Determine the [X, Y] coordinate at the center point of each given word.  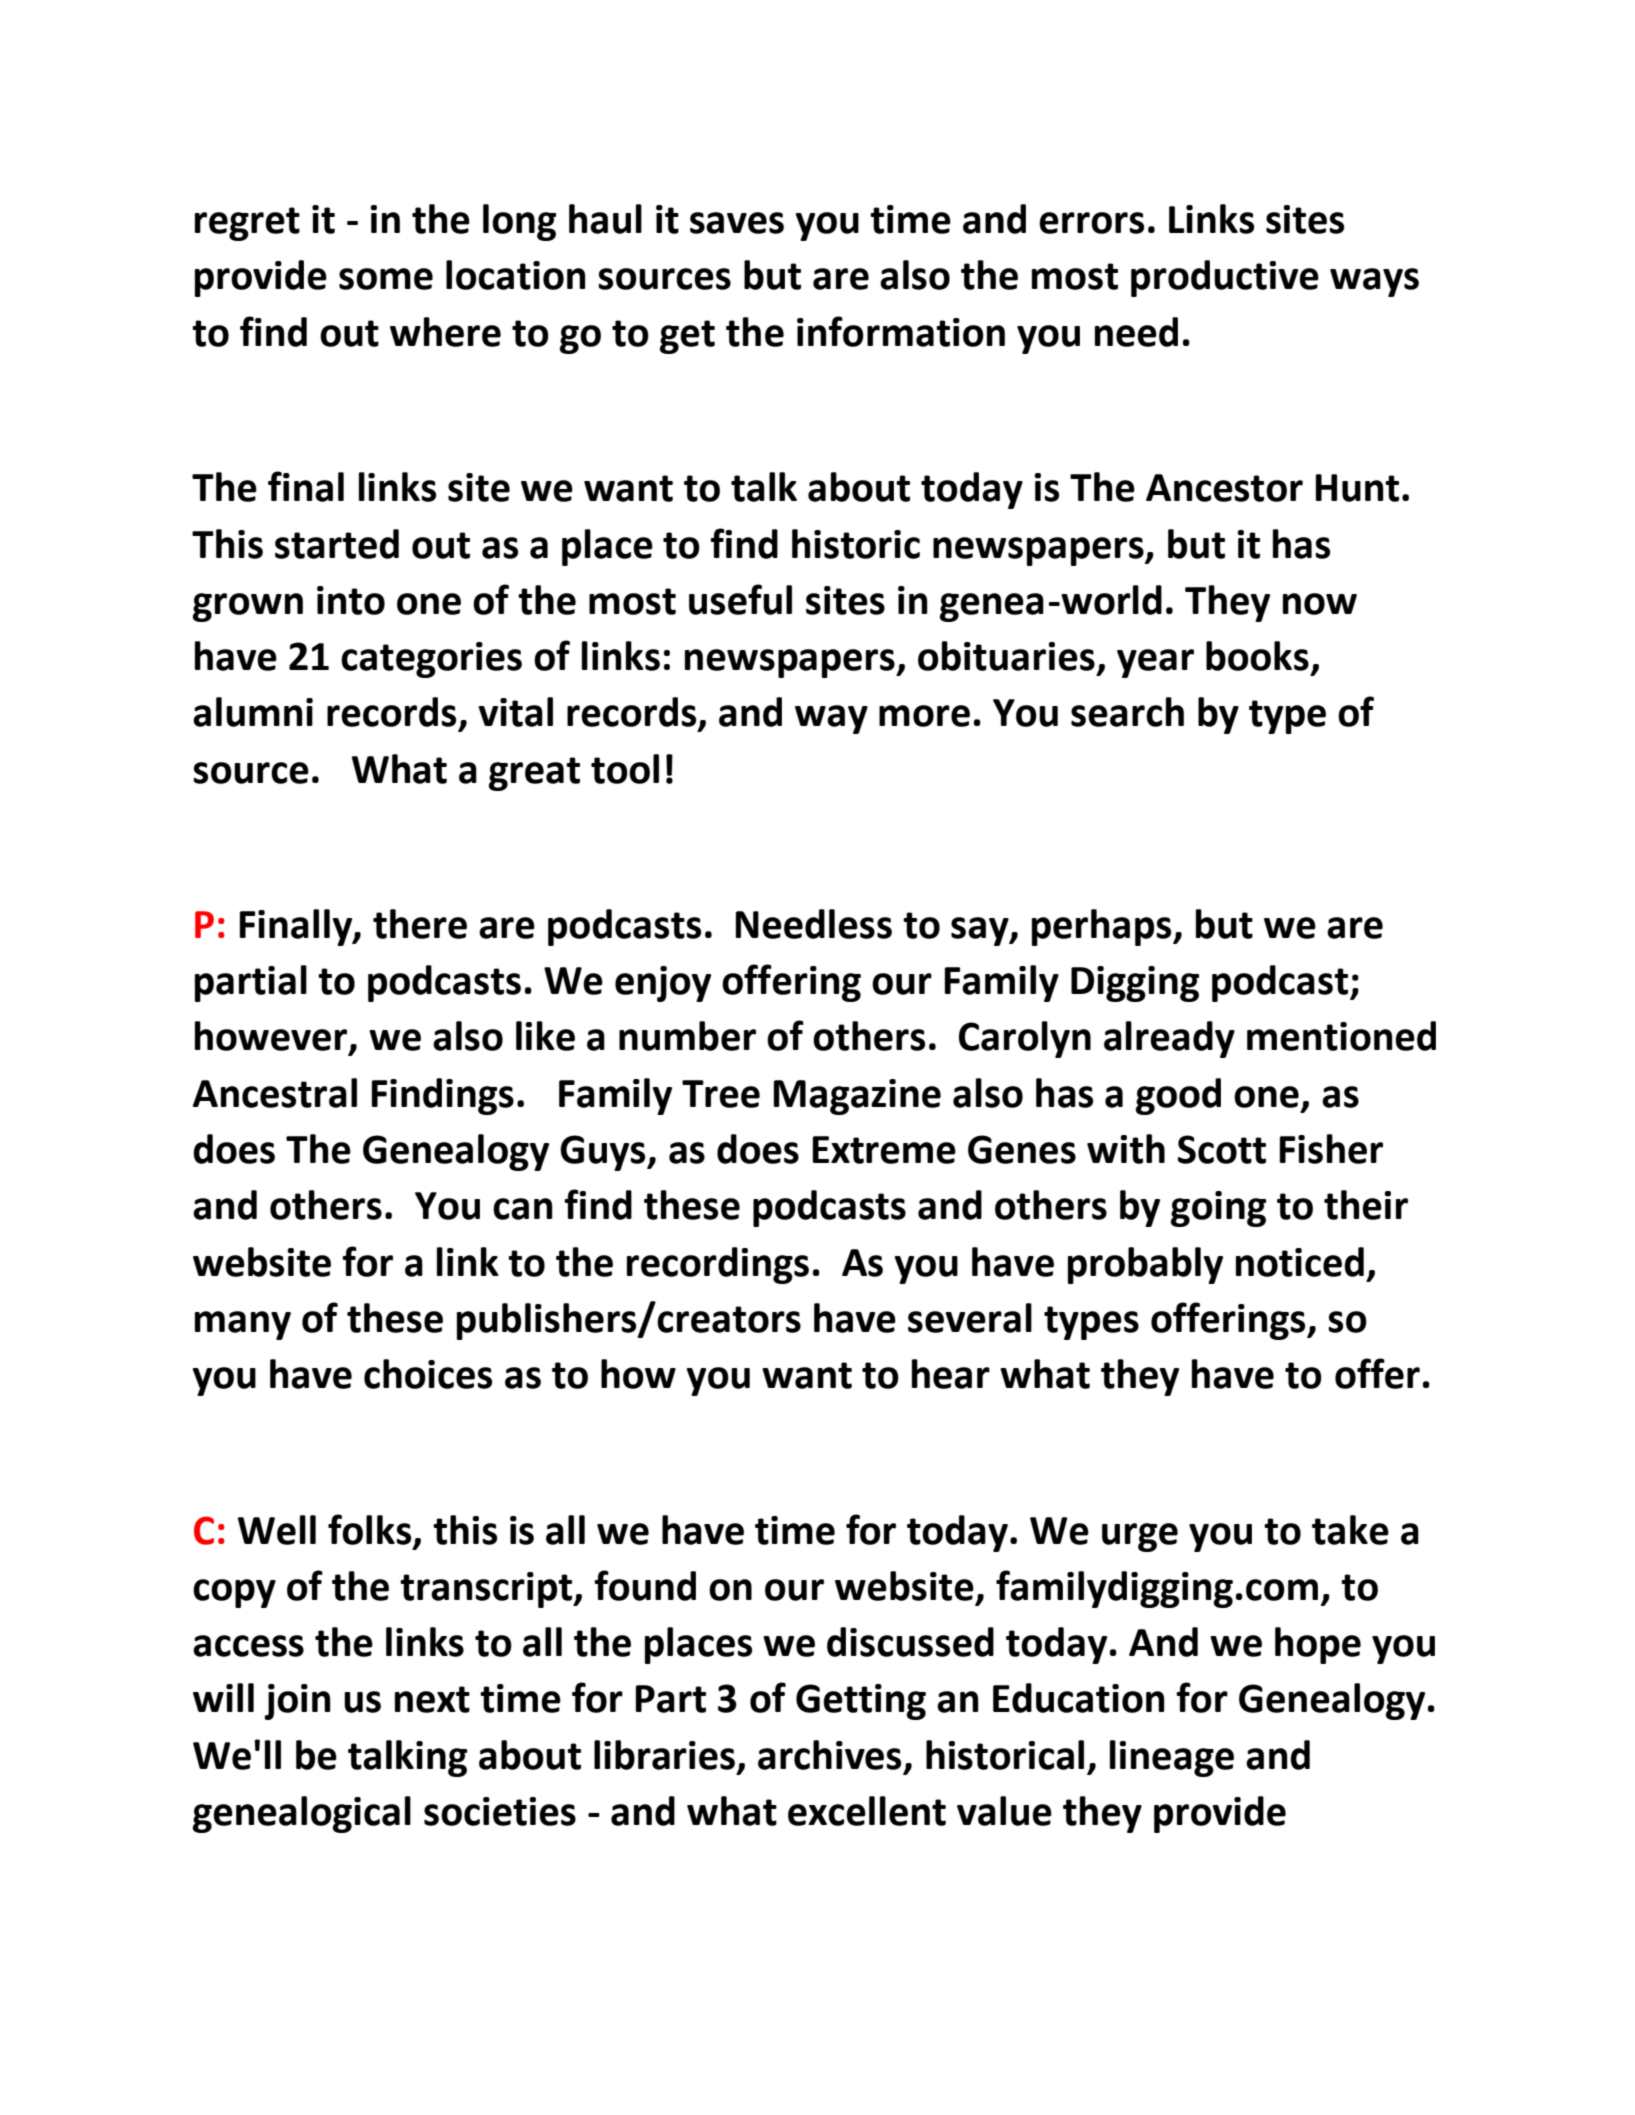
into [351, 600]
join [297, 1702]
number [687, 1036]
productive [1225, 278]
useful [740, 599]
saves [737, 223]
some [386, 279]
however [272, 1037]
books [1257, 656]
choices [428, 1374]
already [1169, 1039]
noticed [1300, 1262]
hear [951, 1374]
